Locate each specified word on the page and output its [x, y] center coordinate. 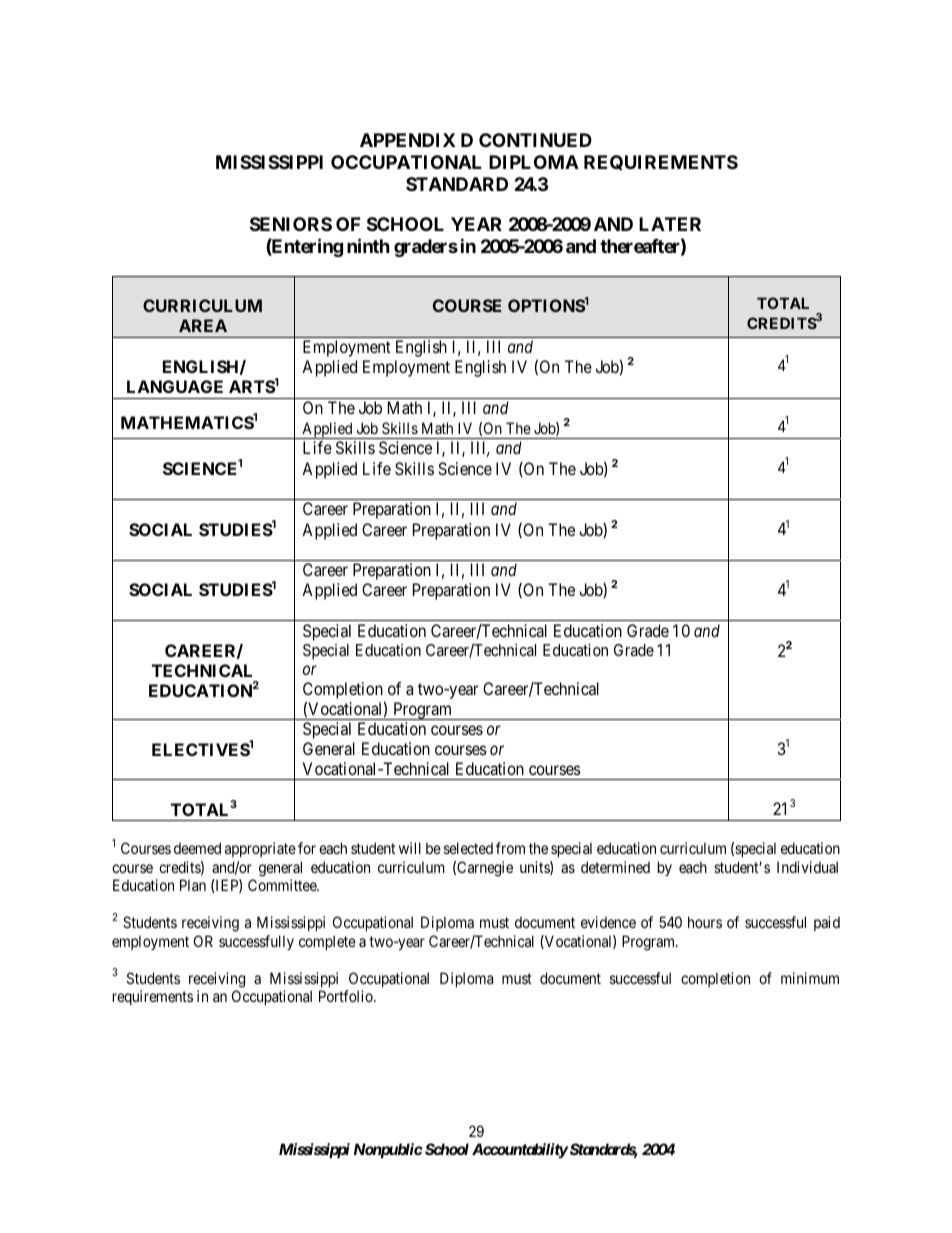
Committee [283, 885]
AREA [203, 325]
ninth [368, 245]
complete [327, 942]
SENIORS [291, 224]
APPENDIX [408, 140]
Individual [807, 867]
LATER [670, 224]
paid [827, 923]
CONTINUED [535, 140]
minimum [810, 978]
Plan [193, 885]
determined [615, 867]
